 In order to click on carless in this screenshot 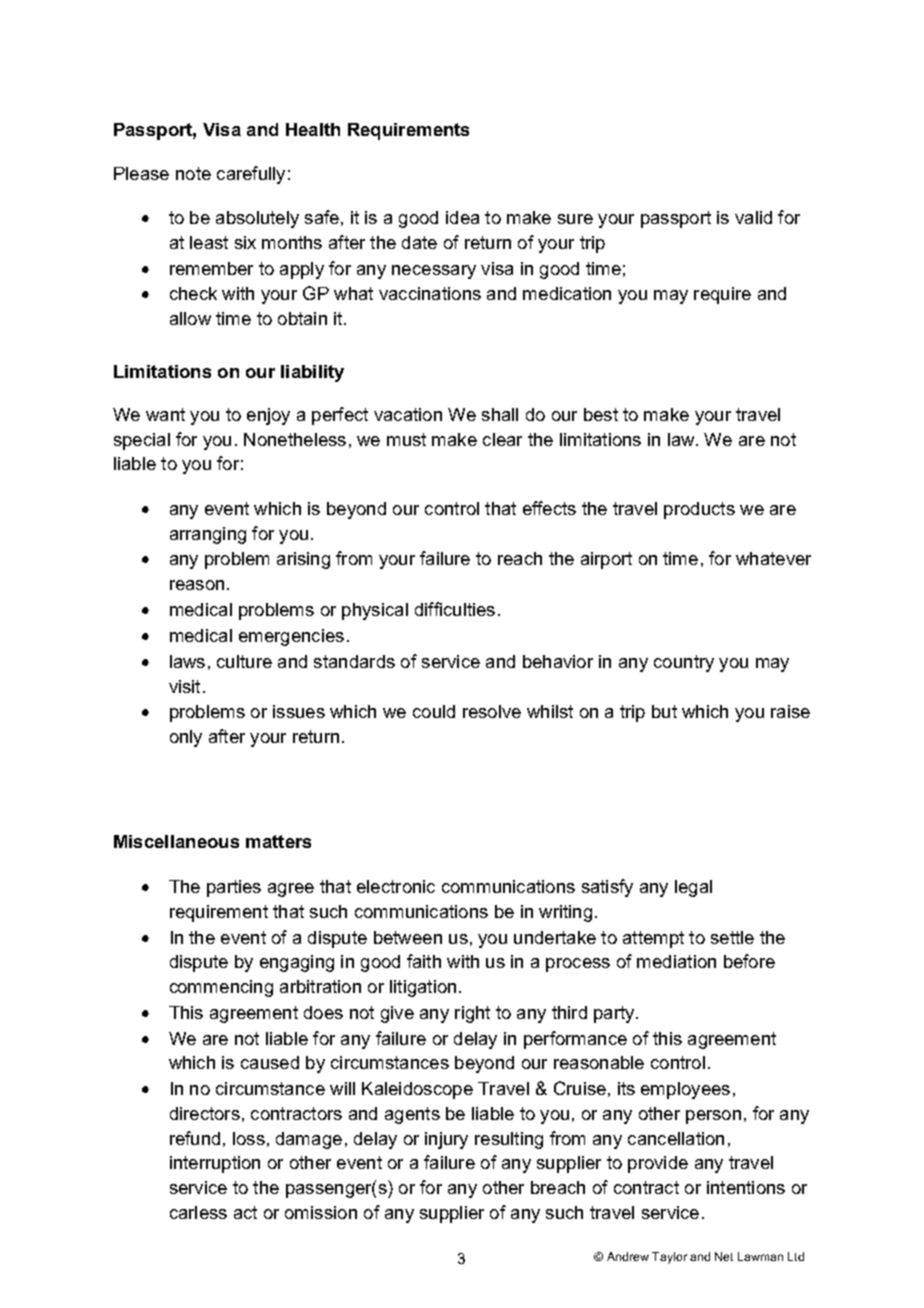, I will do `click(198, 1212)`.
